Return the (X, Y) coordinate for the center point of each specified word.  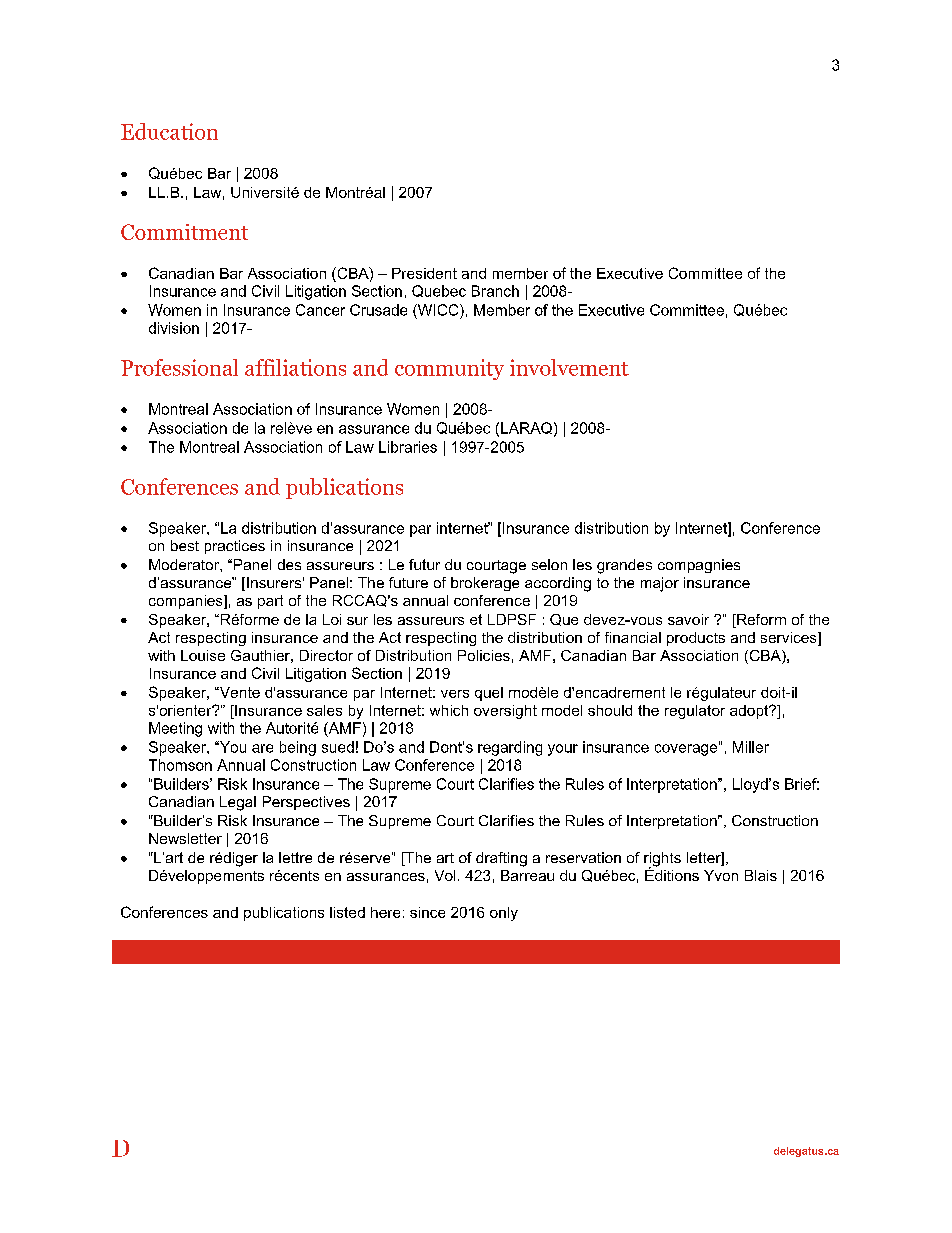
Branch (495, 291)
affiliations (295, 367)
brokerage (485, 584)
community (449, 369)
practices (235, 547)
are (262, 748)
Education (169, 131)
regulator (695, 712)
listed (347, 912)
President (424, 273)
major (660, 584)
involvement (569, 367)
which (449, 710)
